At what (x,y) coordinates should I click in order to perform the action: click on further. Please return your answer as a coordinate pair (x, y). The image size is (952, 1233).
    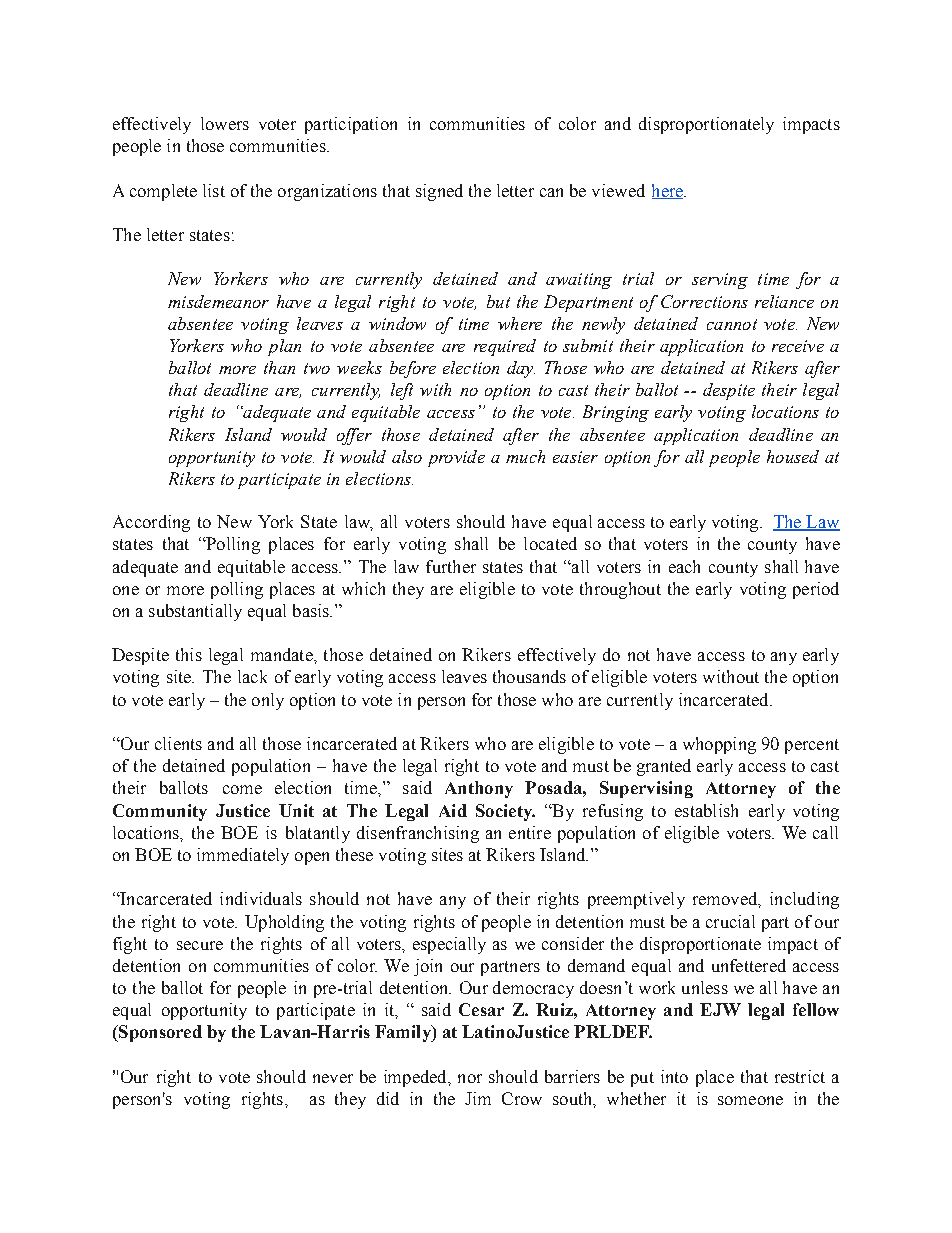
    Looking at the image, I should click on (451, 566).
